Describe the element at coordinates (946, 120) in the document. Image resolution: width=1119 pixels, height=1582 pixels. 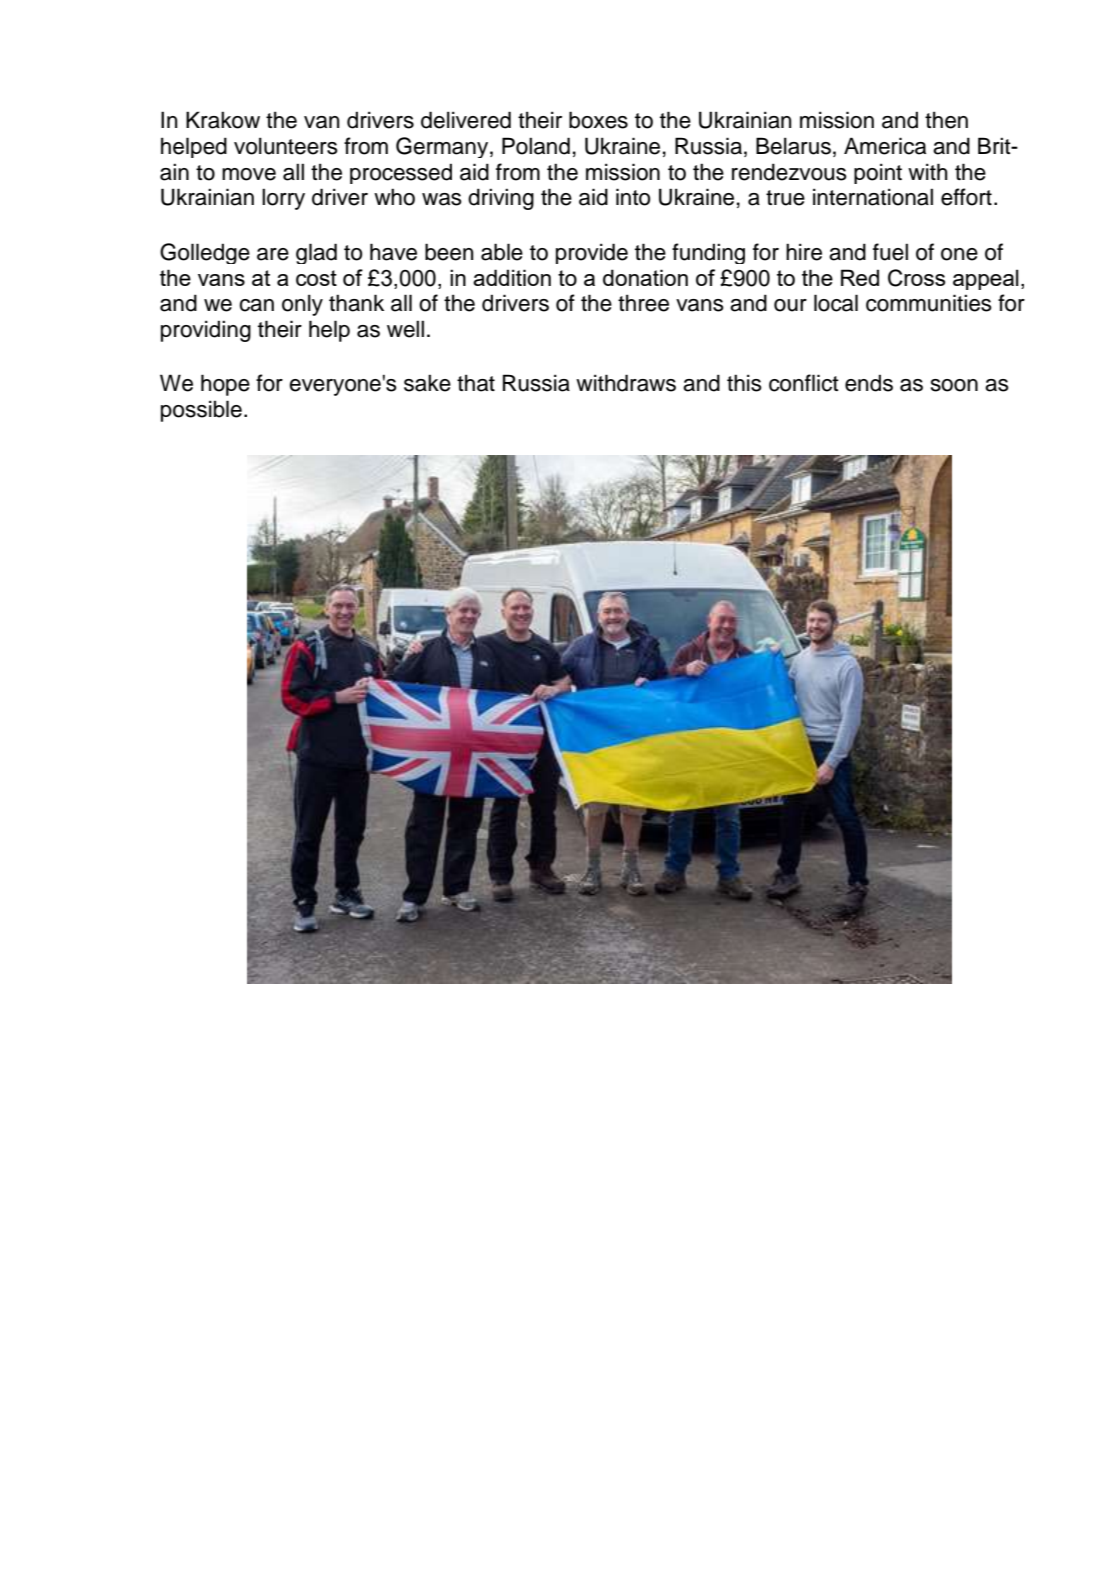
I see `then` at that location.
